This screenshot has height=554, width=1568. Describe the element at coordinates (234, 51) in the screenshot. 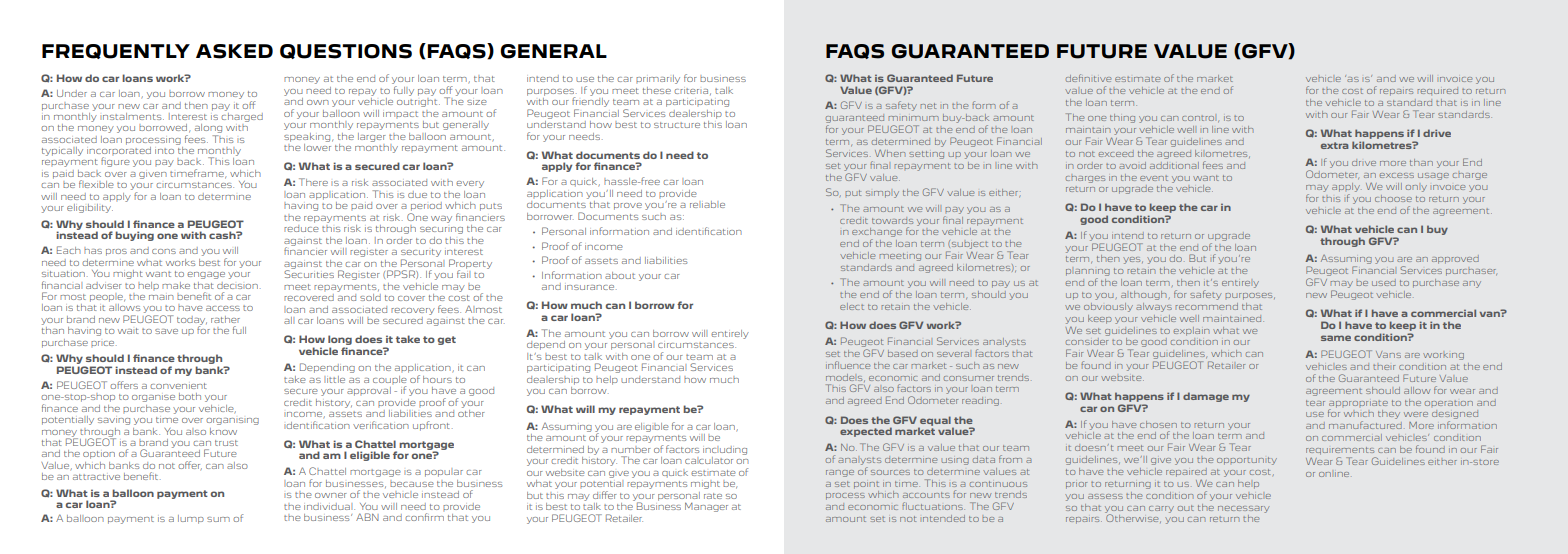

I see `ASKED` at that location.
